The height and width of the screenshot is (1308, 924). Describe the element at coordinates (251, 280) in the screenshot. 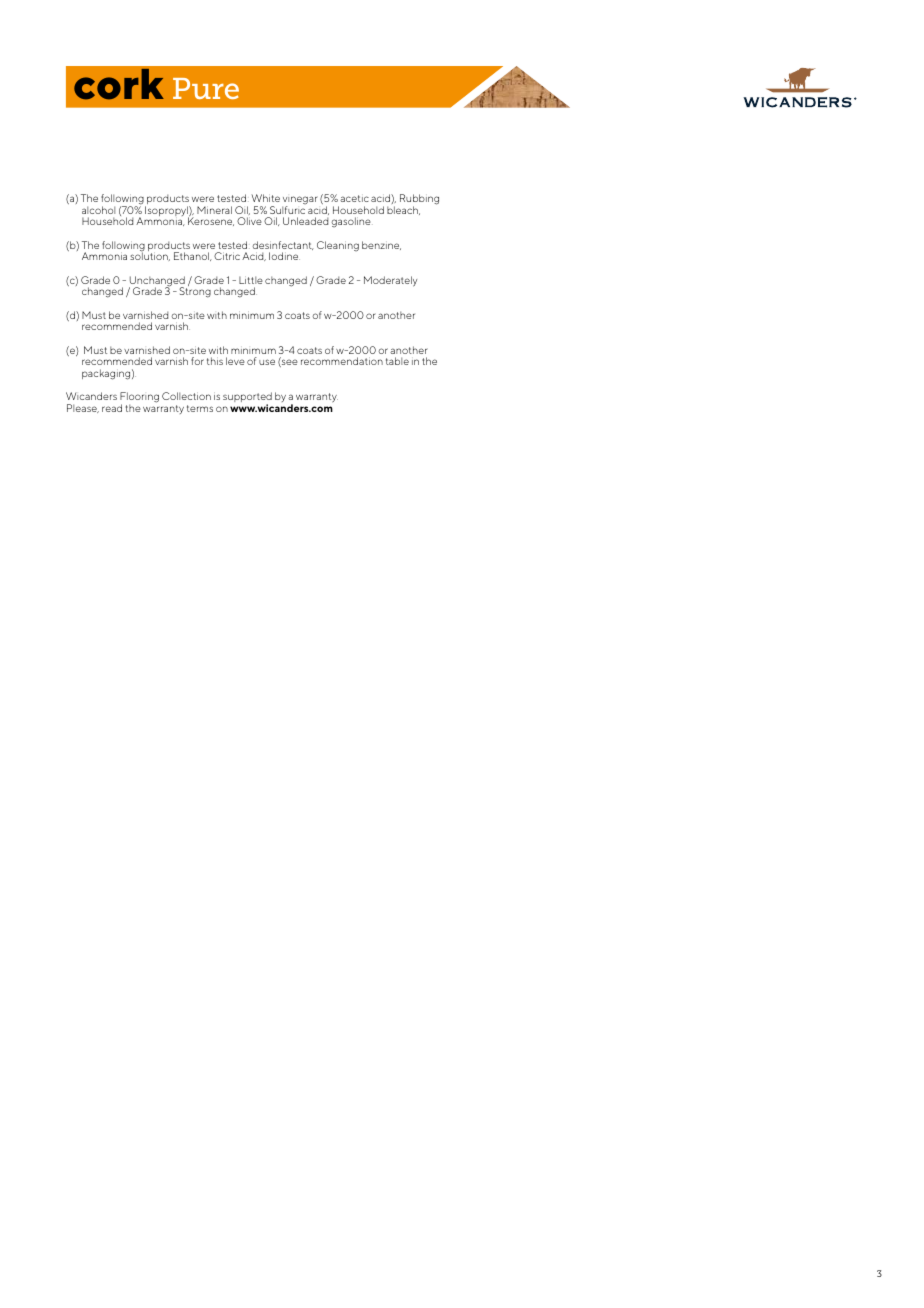

I see `Little` at that location.
